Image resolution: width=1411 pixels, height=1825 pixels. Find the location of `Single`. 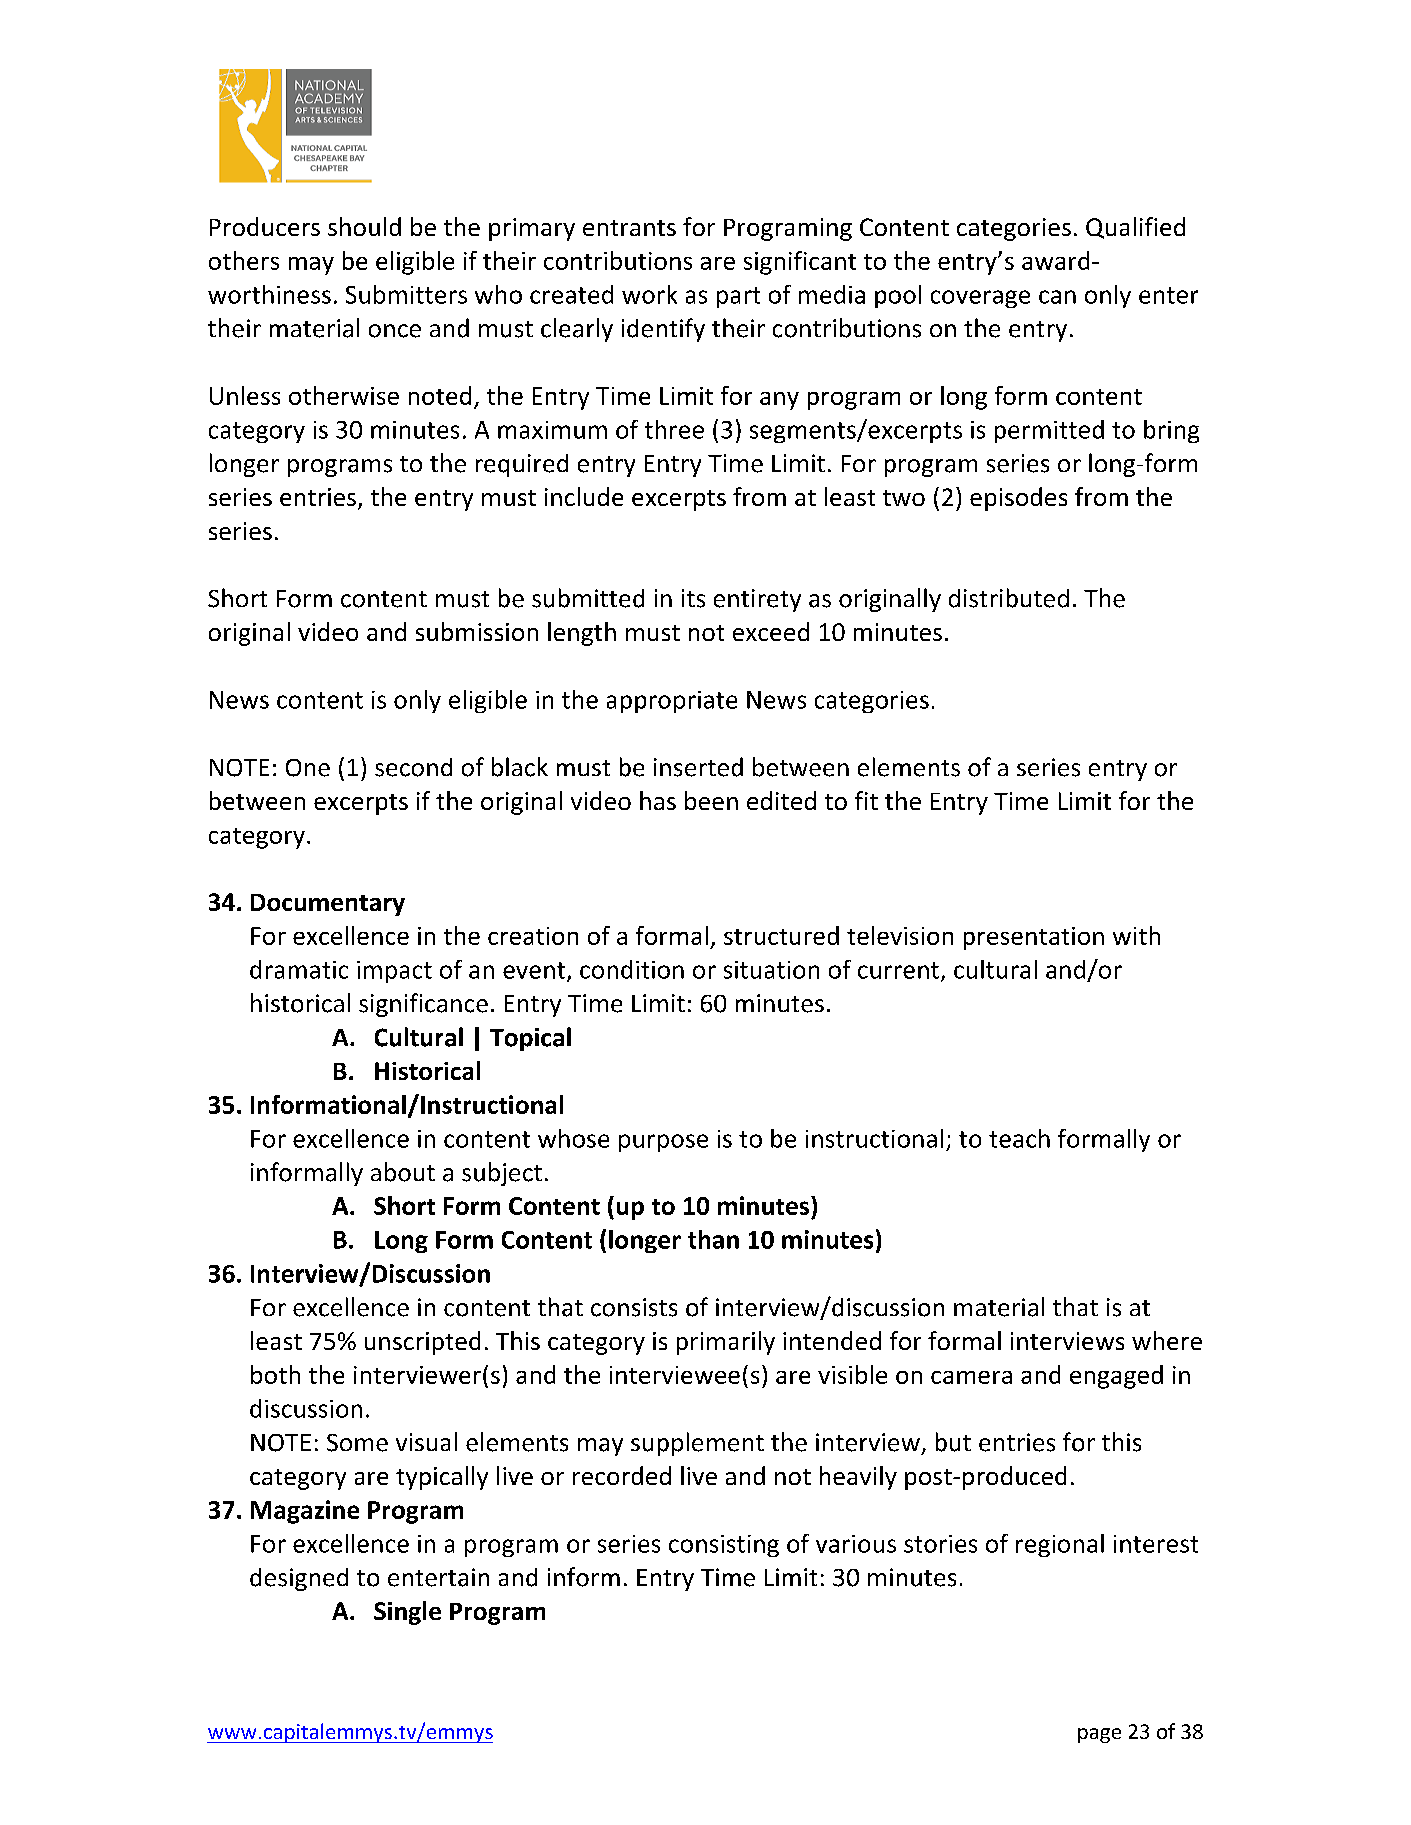

Single is located at coordinates (407, 1613).
